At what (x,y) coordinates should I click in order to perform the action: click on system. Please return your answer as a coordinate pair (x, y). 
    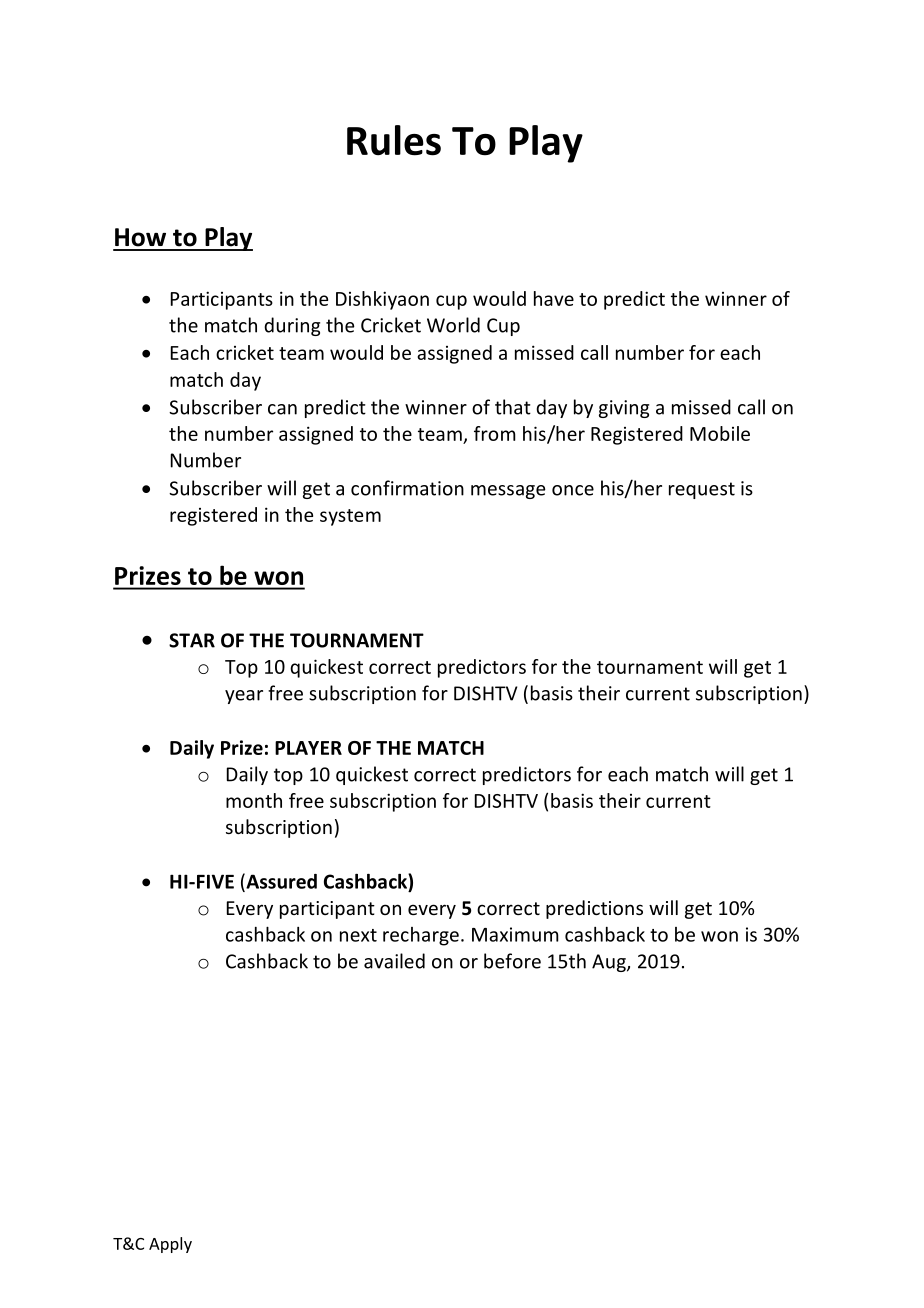
    Looking at the image, I should click on (350, 517).
